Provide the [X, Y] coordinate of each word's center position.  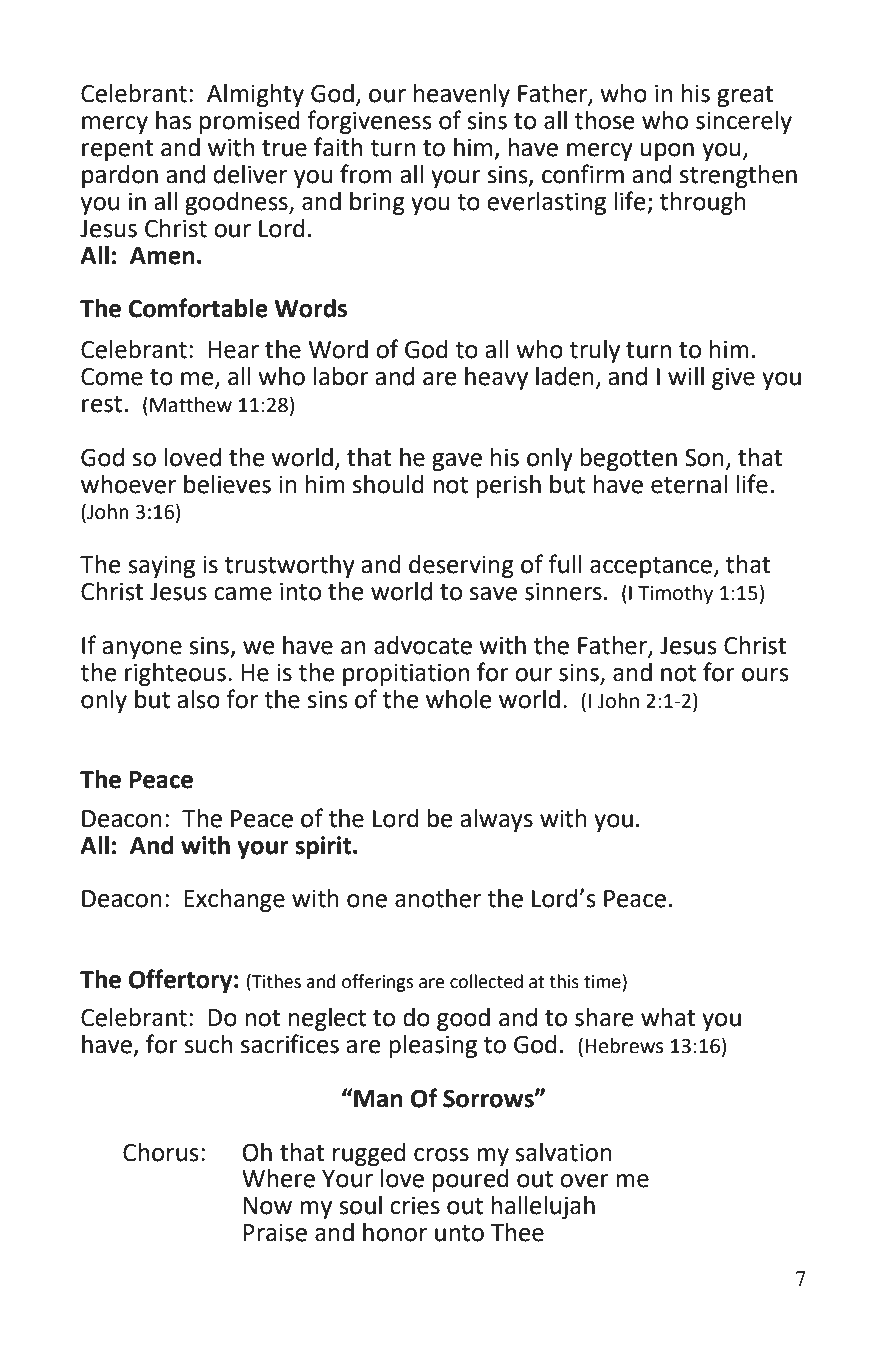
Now [267, 1206]
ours [765, 675]
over [584, 1181]
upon [667, 152]
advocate [423, 645]
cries [415, 1205]
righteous [175, 674]
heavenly [462, 95]
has [174, 120]
